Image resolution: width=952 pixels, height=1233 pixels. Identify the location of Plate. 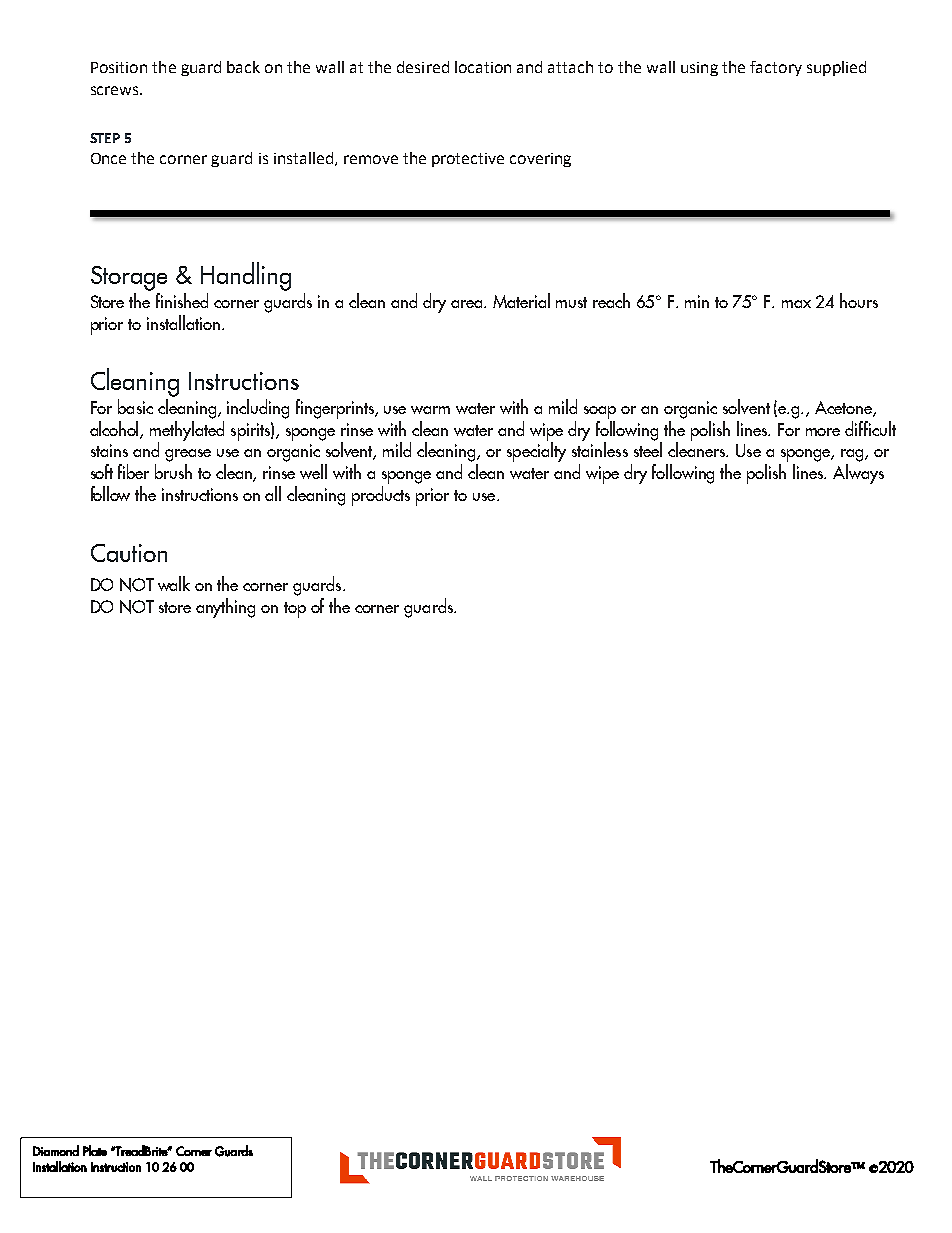
(95, 1150).
